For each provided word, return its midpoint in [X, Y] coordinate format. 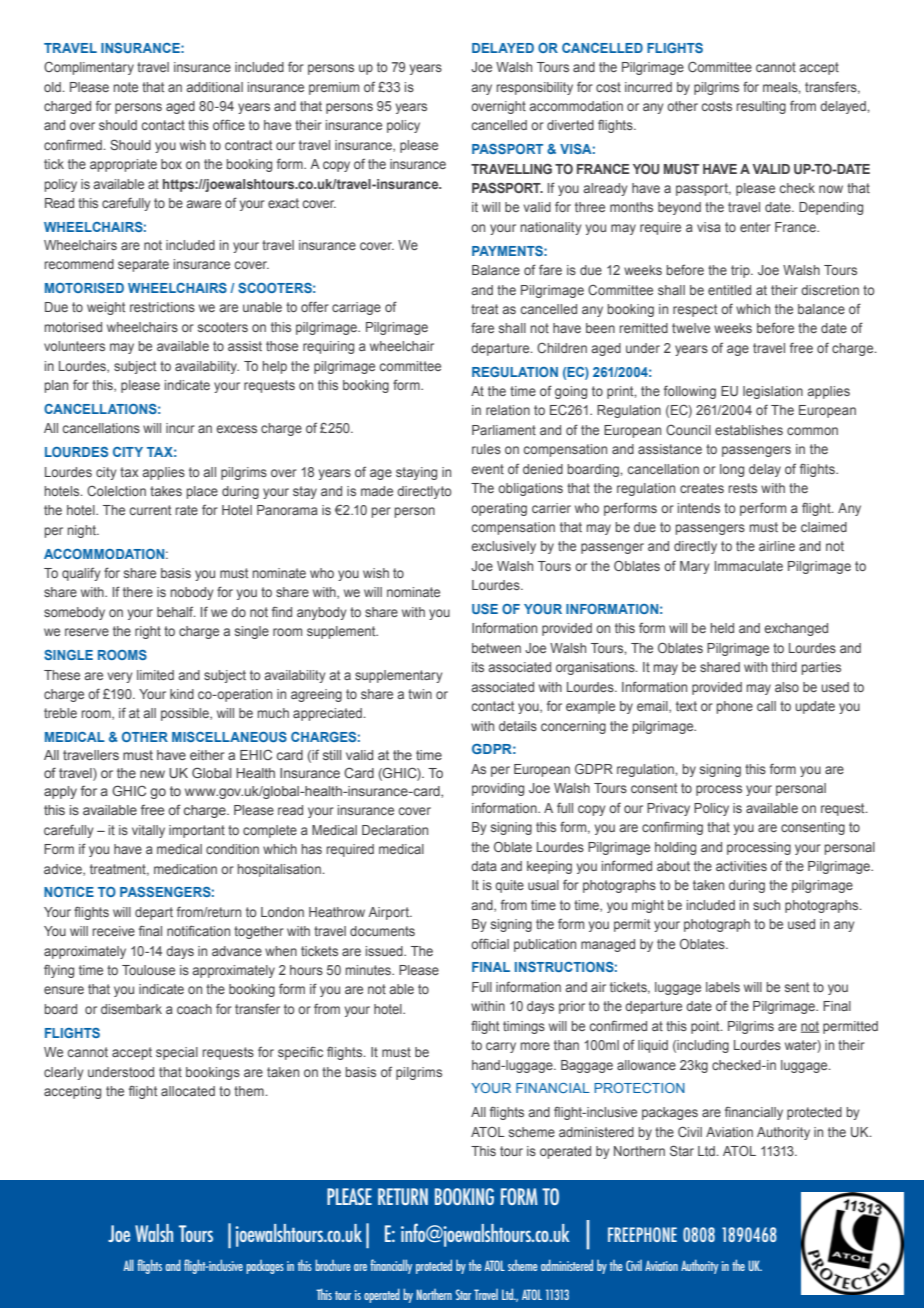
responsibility [535, 88]
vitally [148, 831]
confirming [672, 828]
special [177, 1053]
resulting [761, 107]
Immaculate [749, 566]
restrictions [162, 307]
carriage [356, 308]
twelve [691, 328]
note [126, 87]
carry [501, 1047]
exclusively [503, 547]
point [706, 1027]
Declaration [395, 830]
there [138, 592]
